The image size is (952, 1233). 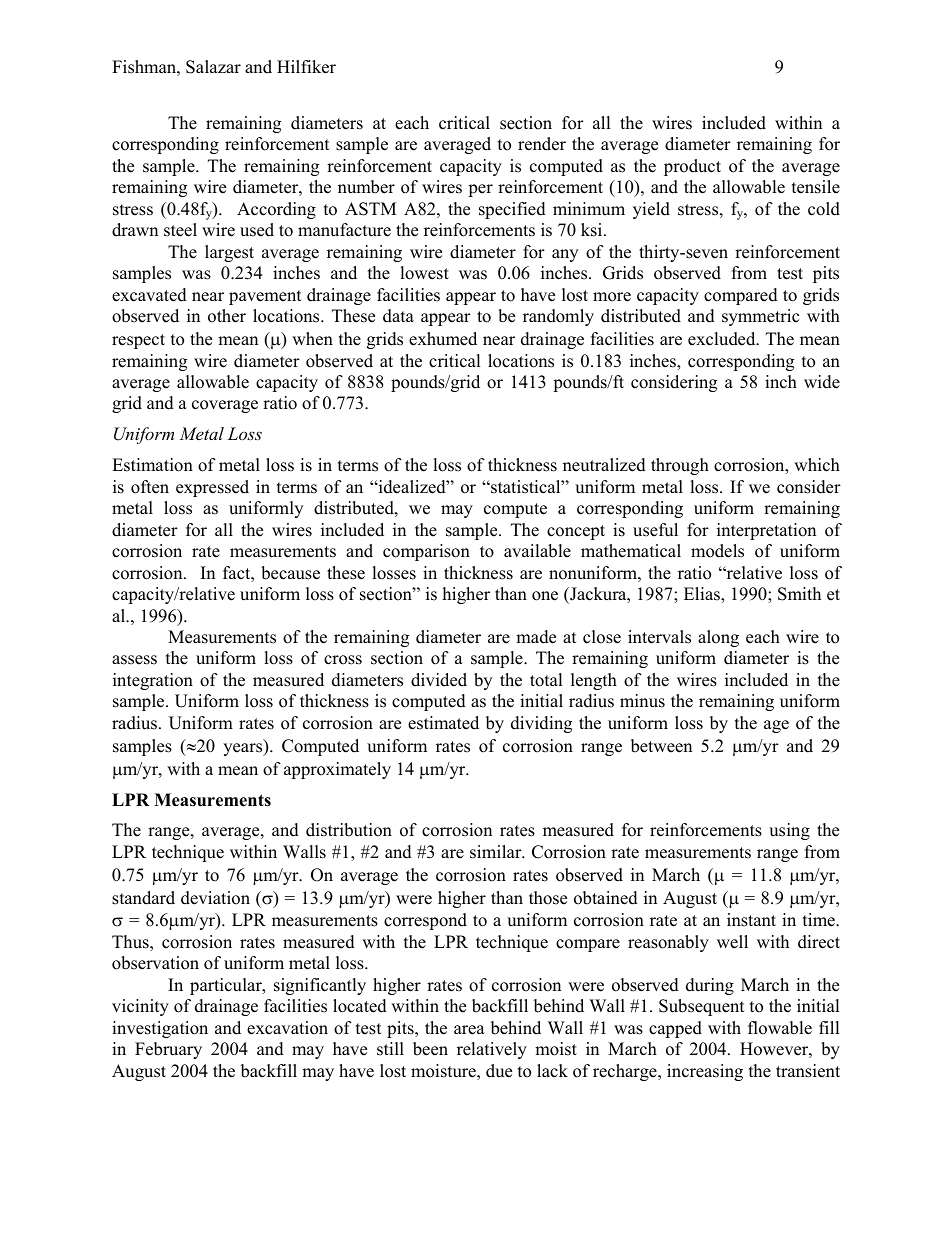 I want to click on wide, so click(x=822, y=382).
